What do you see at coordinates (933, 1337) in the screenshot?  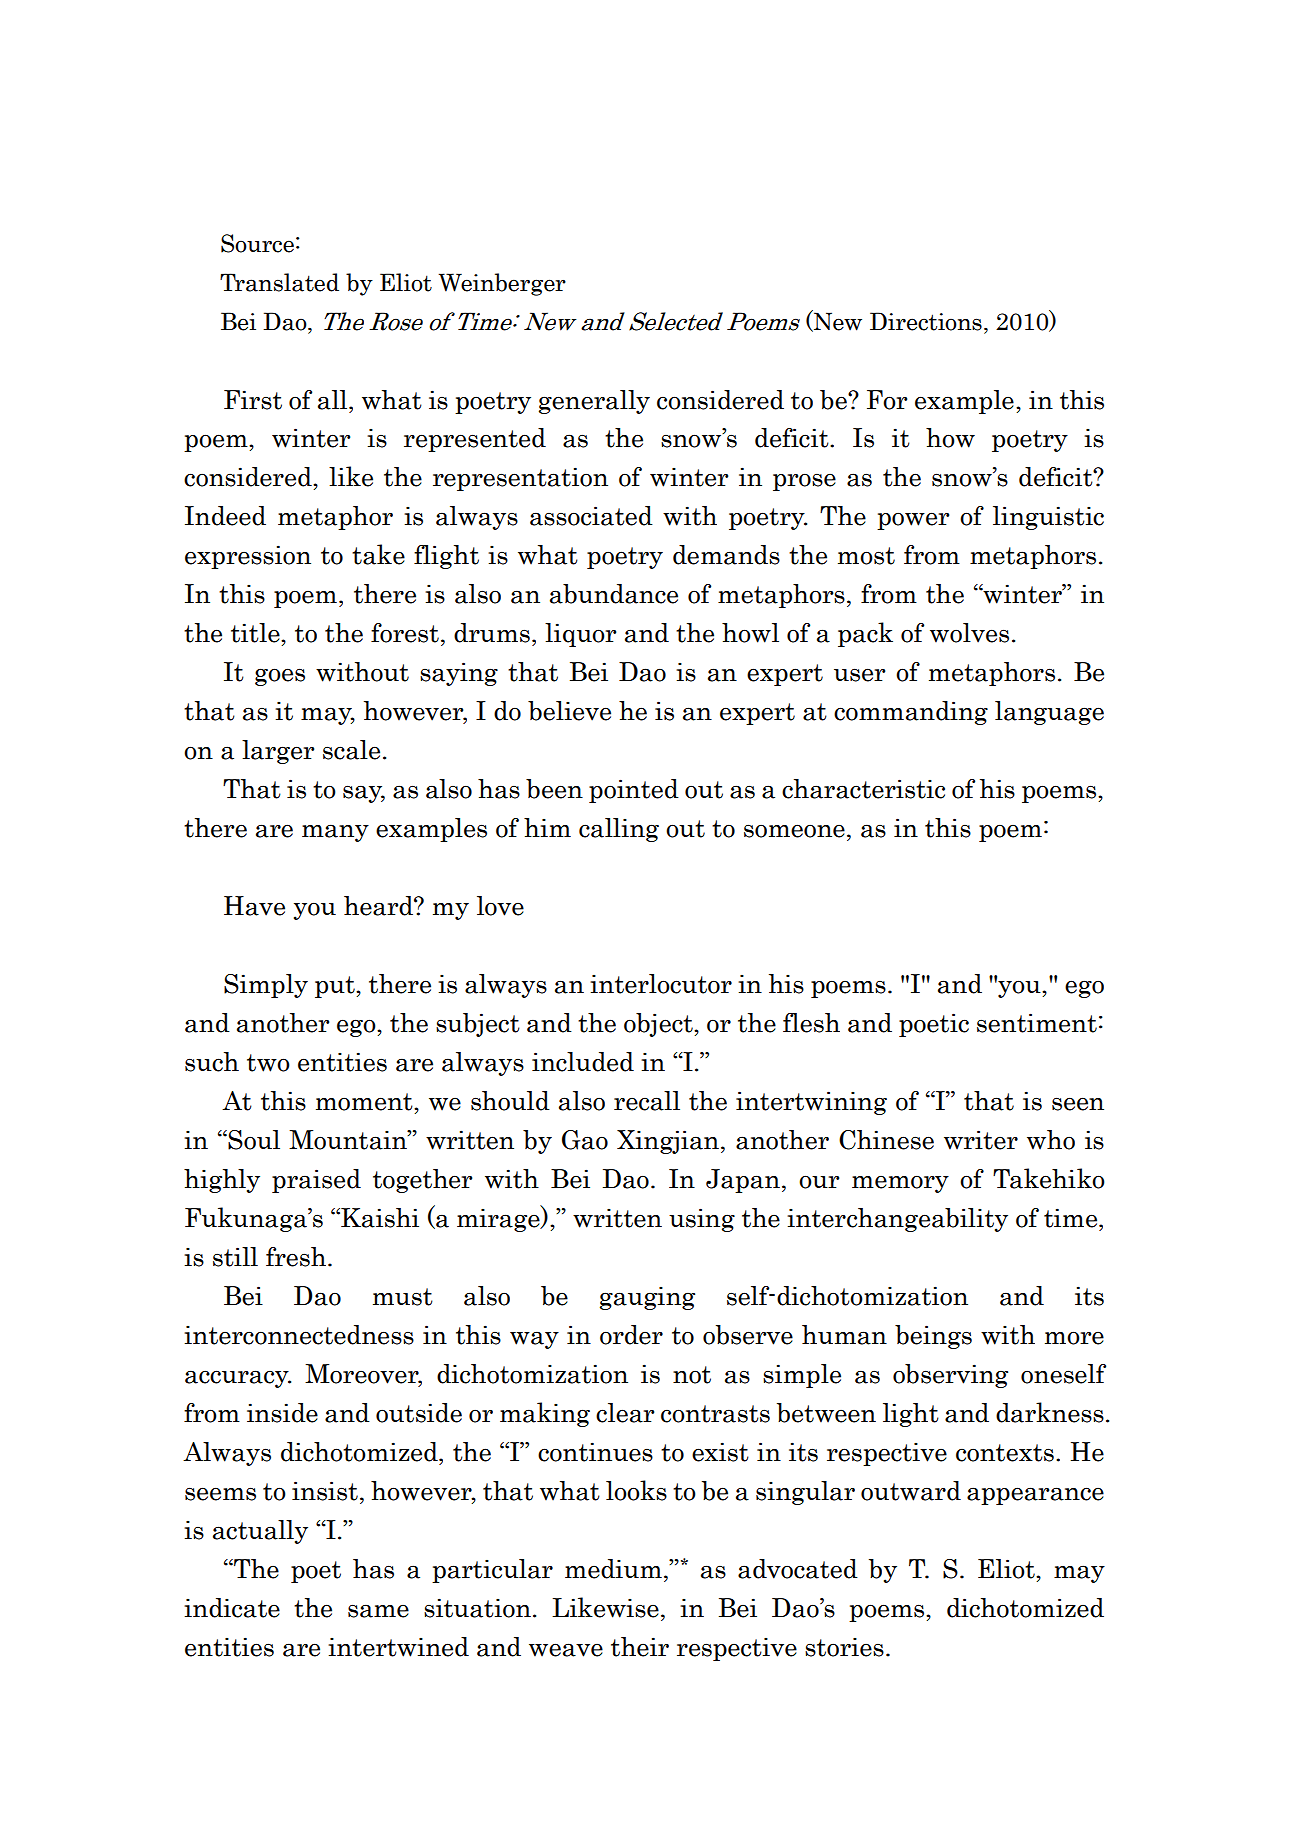 I see `beings` at bounding box center [933, 1337].
